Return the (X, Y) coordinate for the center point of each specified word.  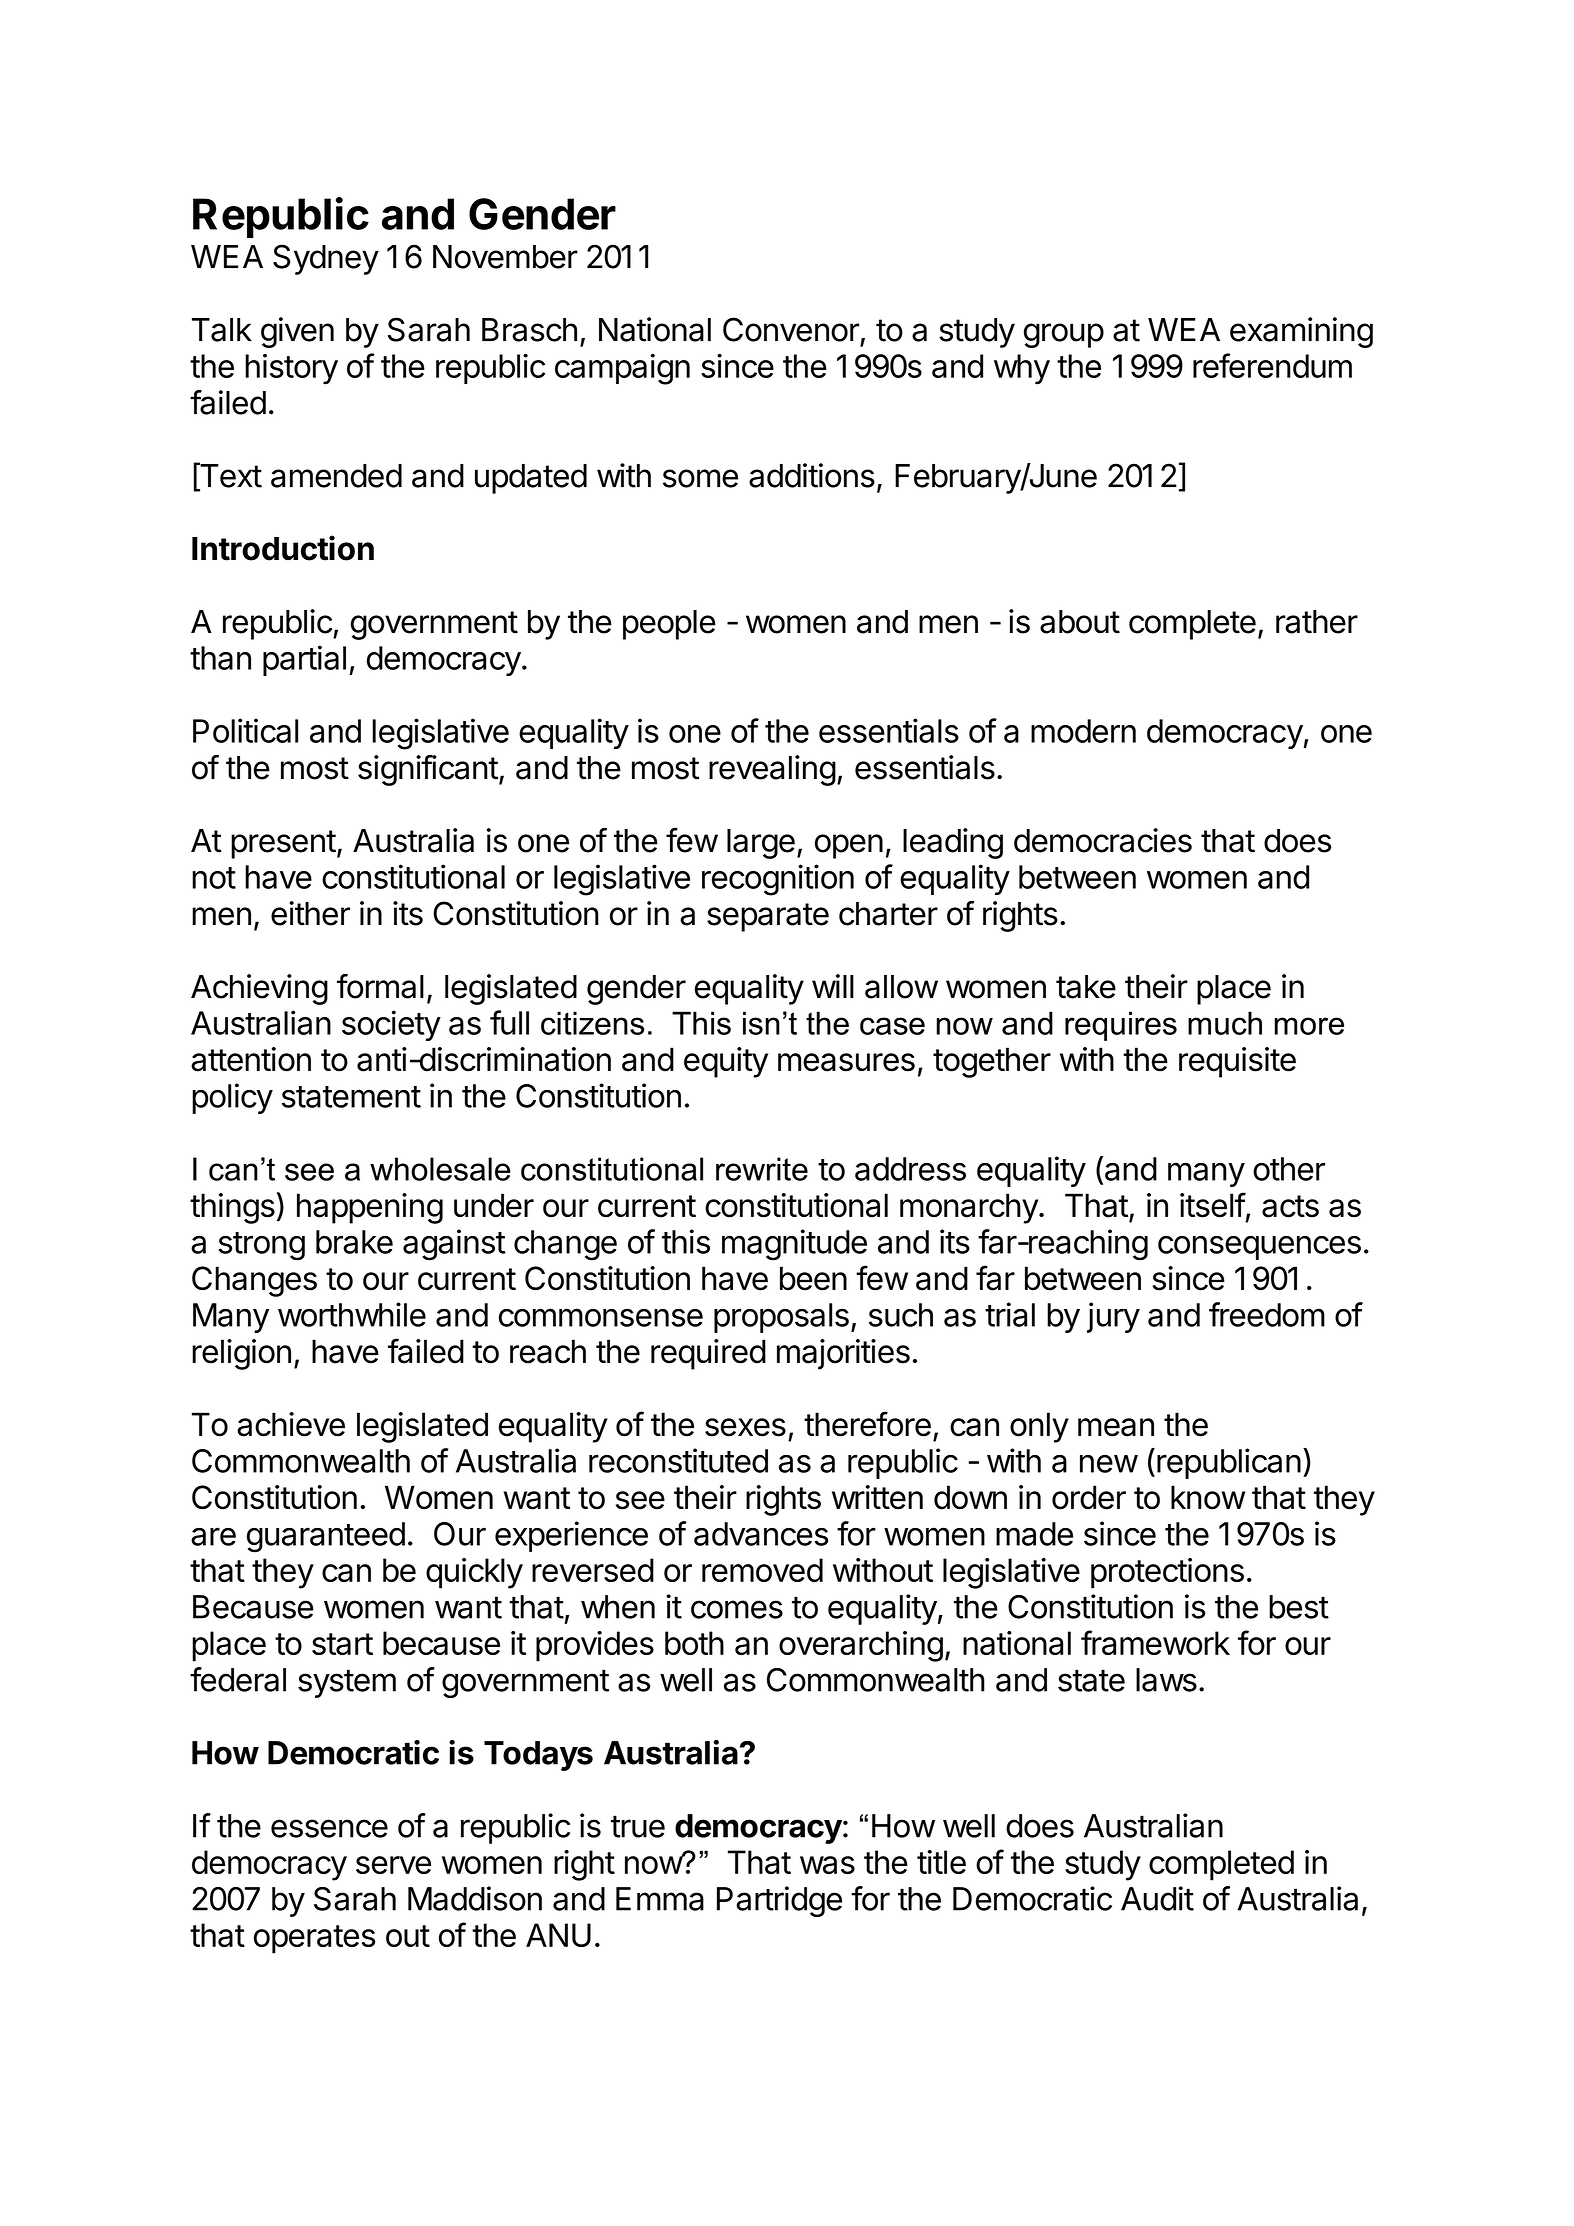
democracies (1103, 840)
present (283, 844)
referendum (1272, 365)
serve (393, 1865)
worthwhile (352, 1314)
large (761, 844)
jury (1113, 1317)
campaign (622, 369)
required (708, 1354)
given (297, 332)
